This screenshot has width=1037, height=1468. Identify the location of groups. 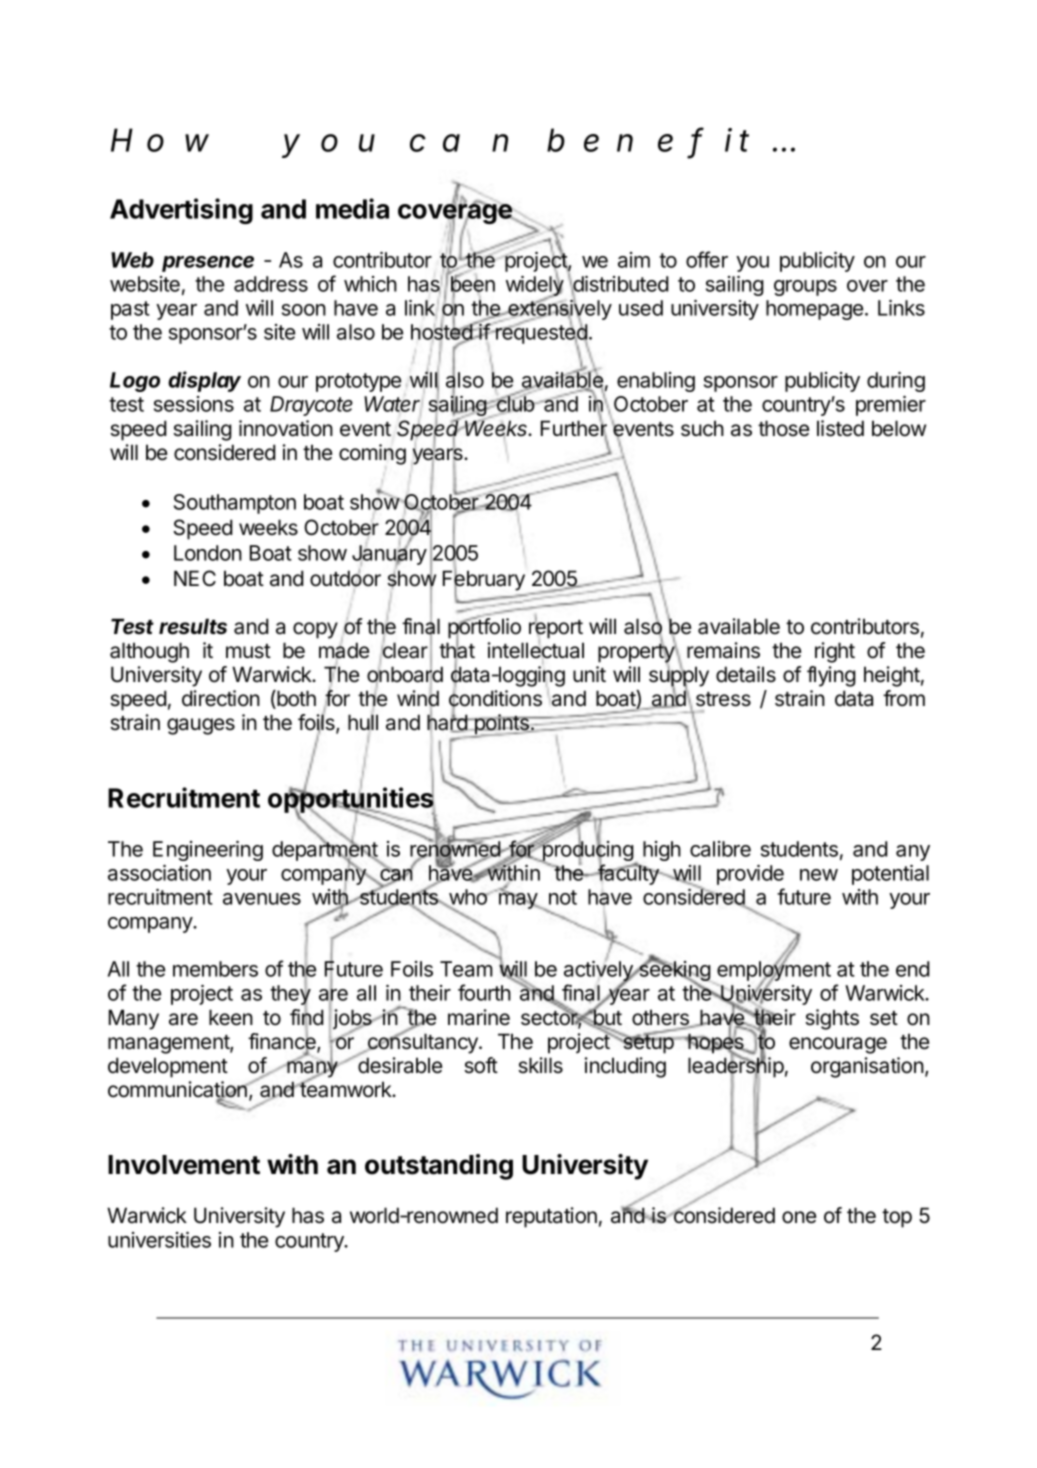
(805, 288).
